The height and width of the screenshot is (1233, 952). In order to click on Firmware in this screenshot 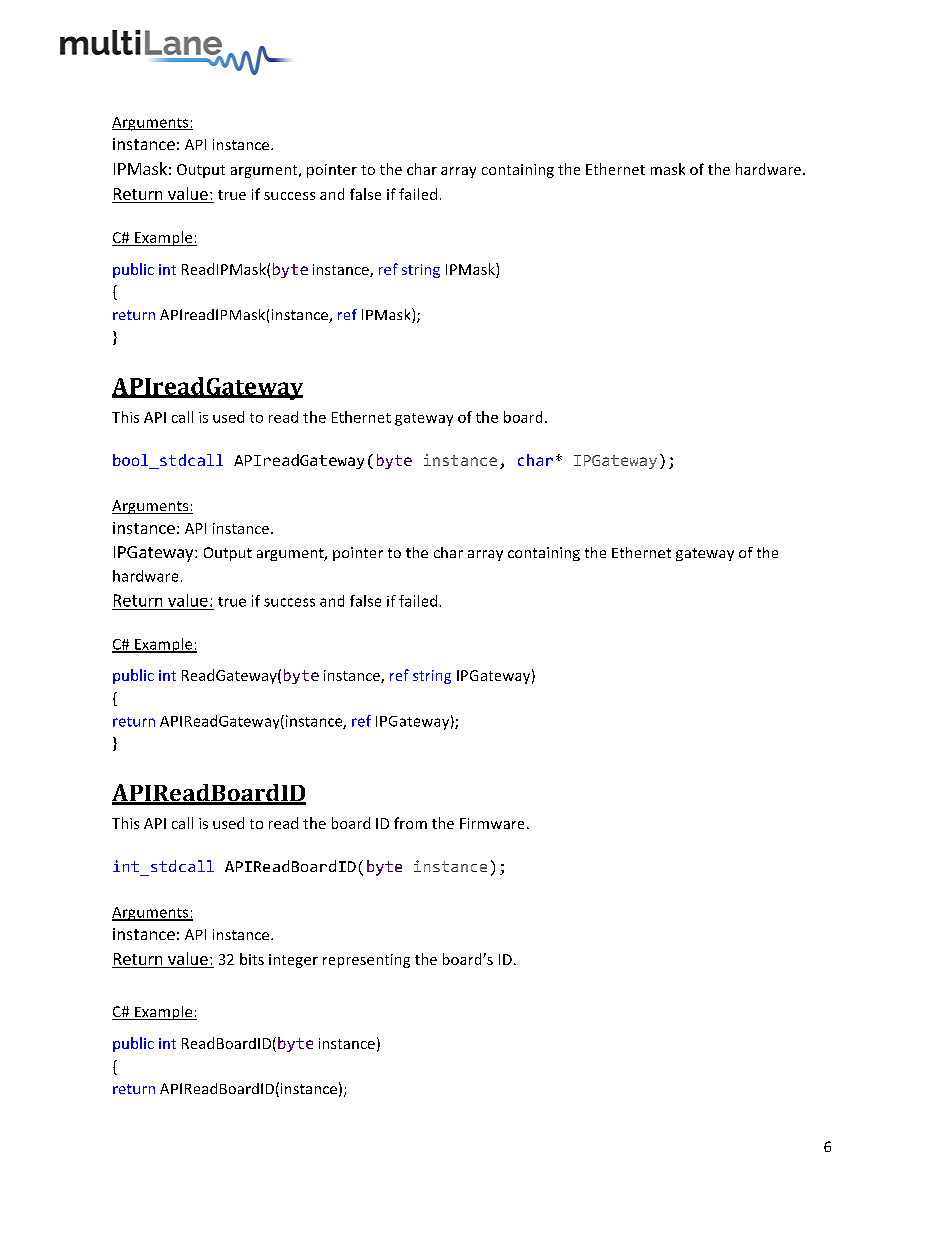, I will do `click(492, 823)`.
